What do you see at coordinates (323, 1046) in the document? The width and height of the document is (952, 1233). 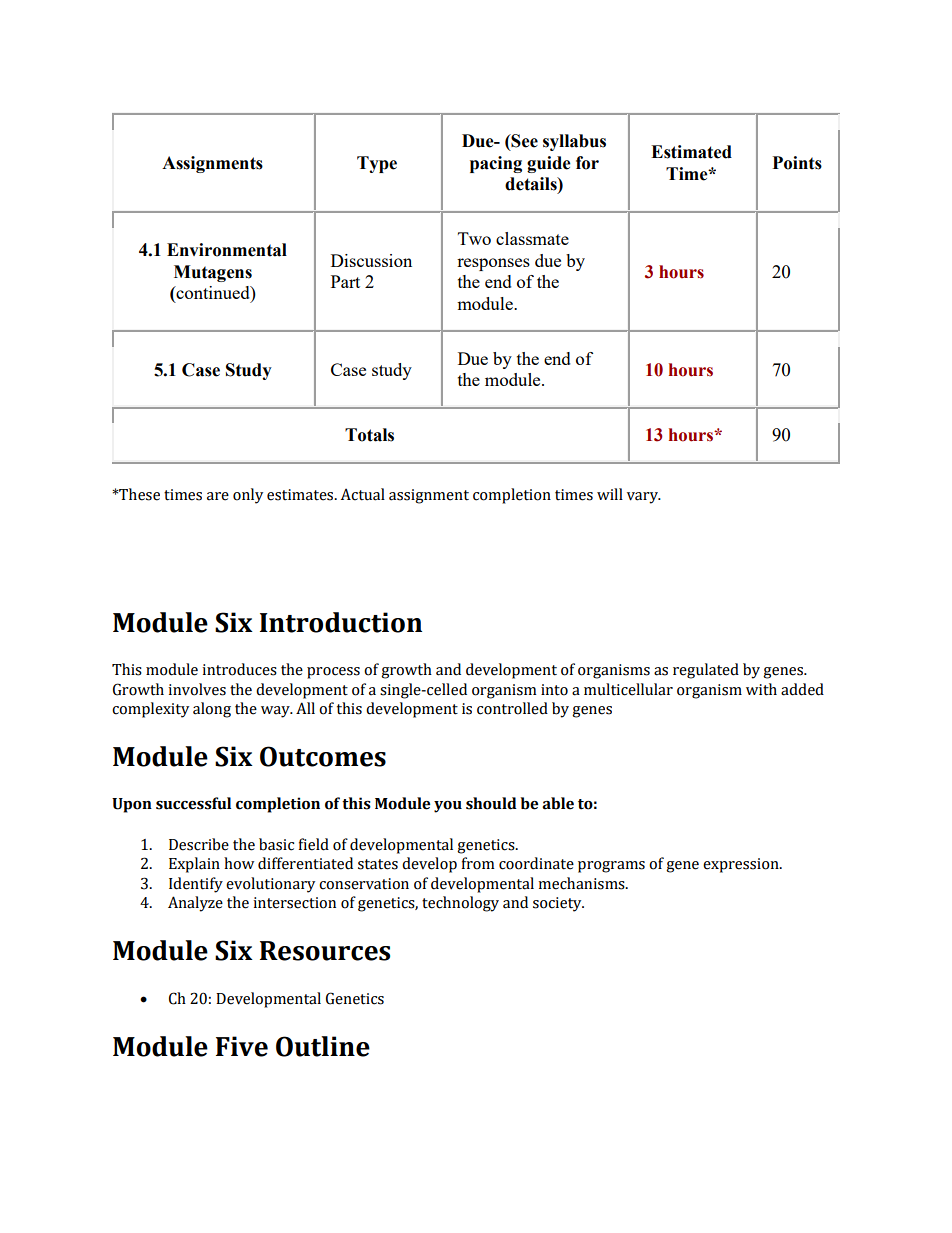 I see `Outline` at bounding box center [323, 1046].
